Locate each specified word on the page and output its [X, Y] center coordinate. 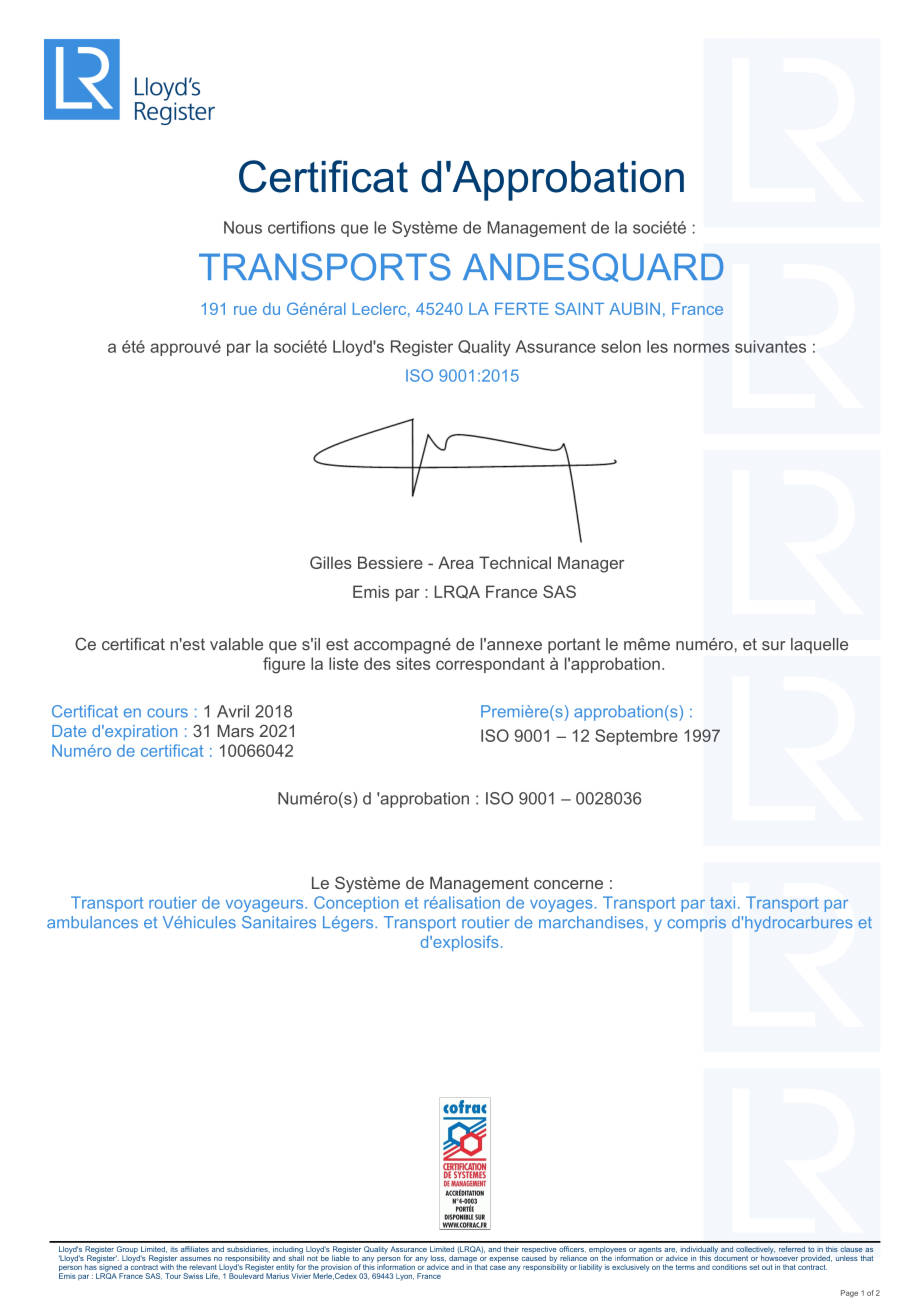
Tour [173, 1276]
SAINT [579, 308]
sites [413, 663]
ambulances [92, 922]
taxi [722, 902]
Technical [515, 562]
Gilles [331, 562]
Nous [243, 227]
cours [167, 713]
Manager [591, 564]
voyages [561, 906]
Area [456, 562]
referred [792, 1249]
